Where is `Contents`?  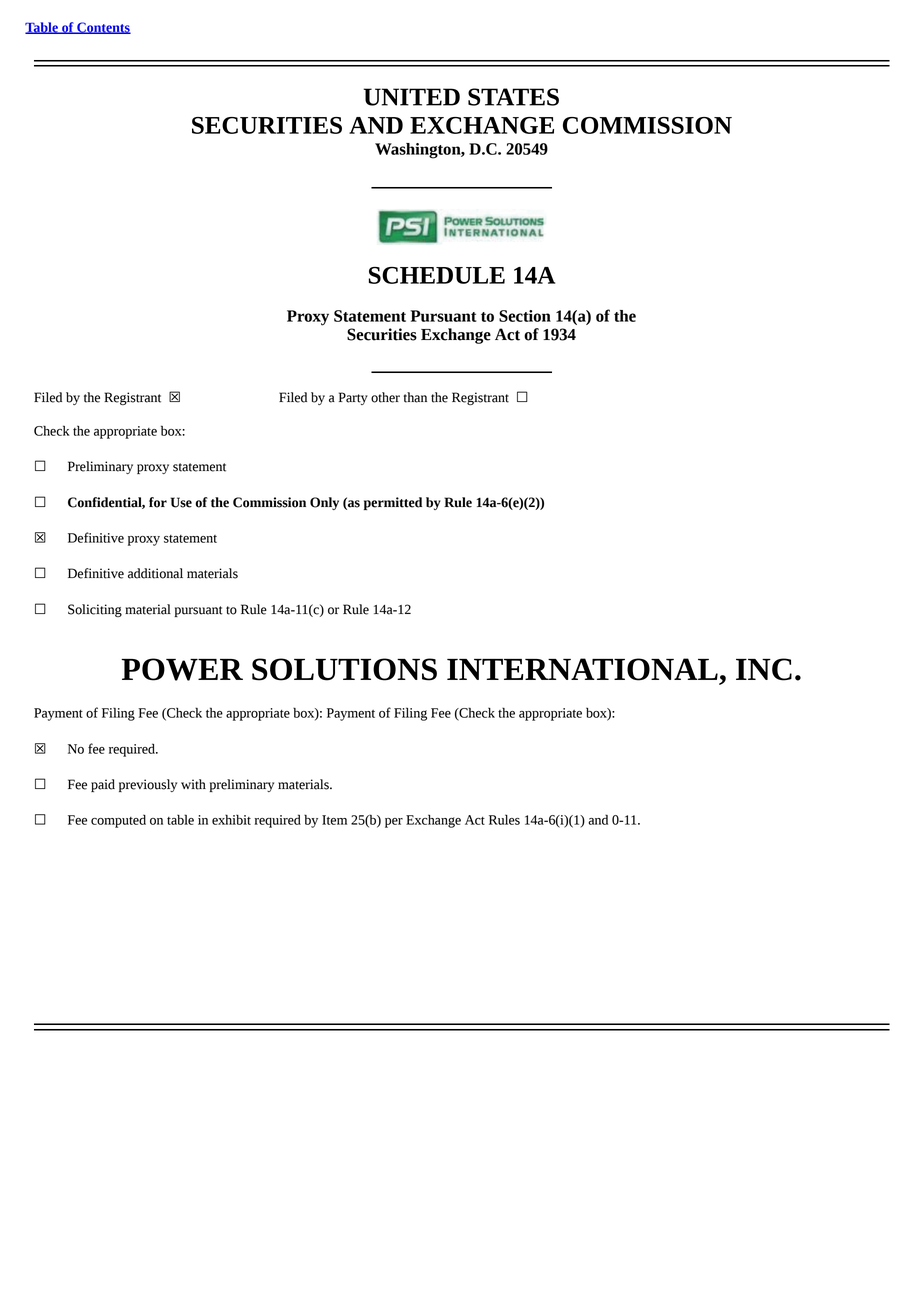 Contents is located at coordinates (103, 28).
